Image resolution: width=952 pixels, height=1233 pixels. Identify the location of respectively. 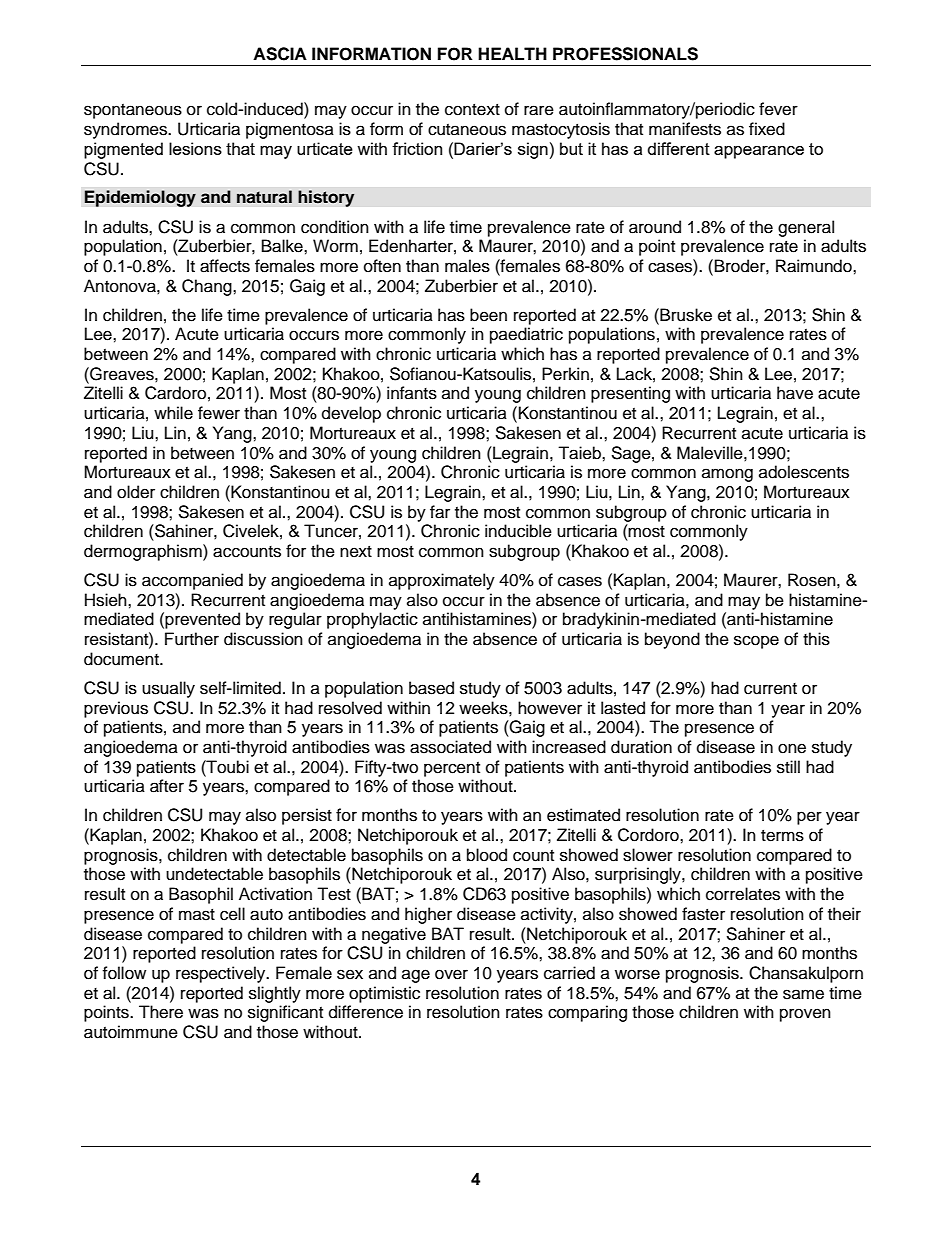
(222, 974).
